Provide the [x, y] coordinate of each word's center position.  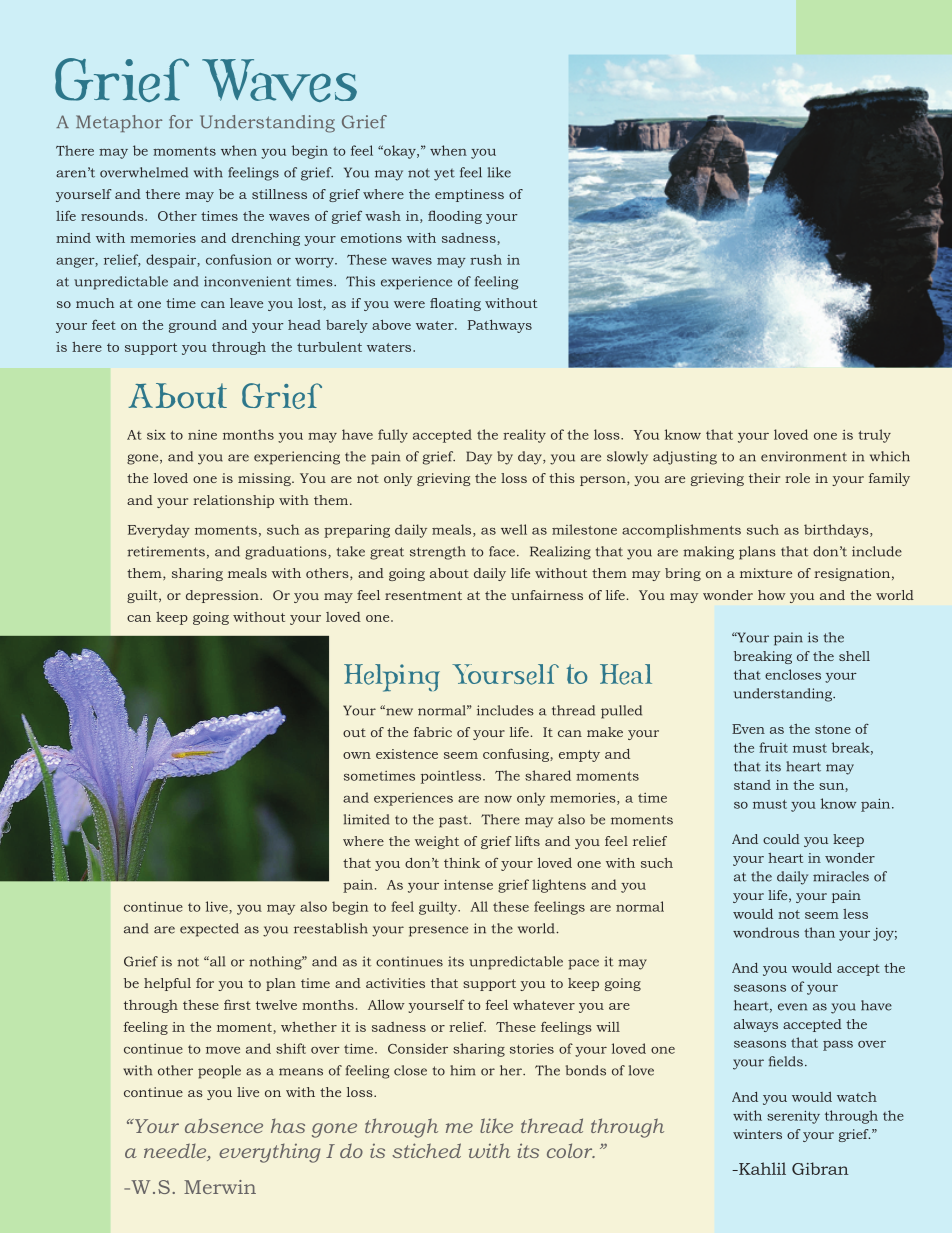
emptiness [469, 195]
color [571, 1150]
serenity [793, 1117]
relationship [233, 501]
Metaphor [119, 123]
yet [444, 175]
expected [209, 930]
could [781, 839]
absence [224, 1125]
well [514, 529]
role [797, 478]
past [454, 821]
